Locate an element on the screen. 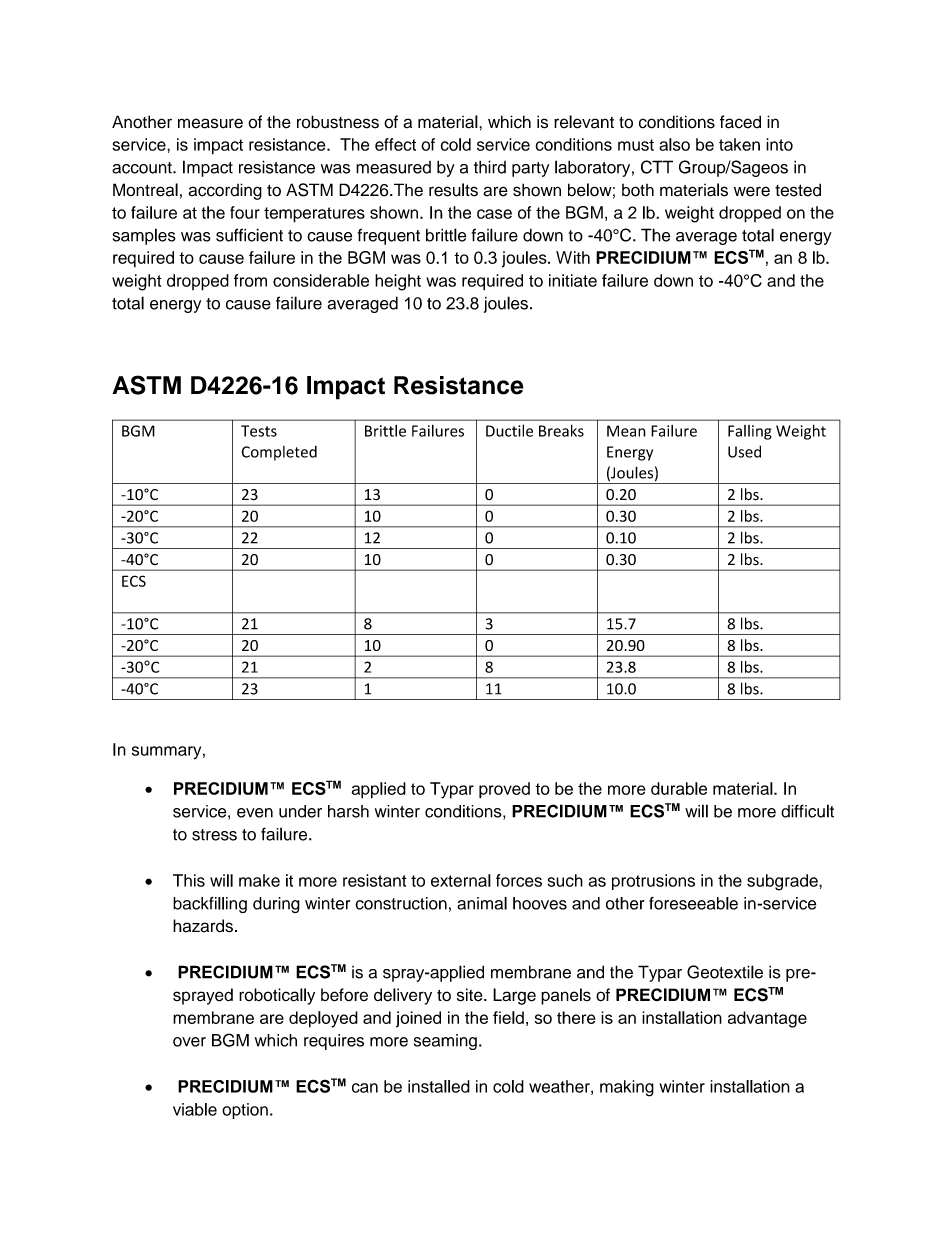 The height and width of the screenshot is (1233, 952). according is located at coordinates (225, 191).
